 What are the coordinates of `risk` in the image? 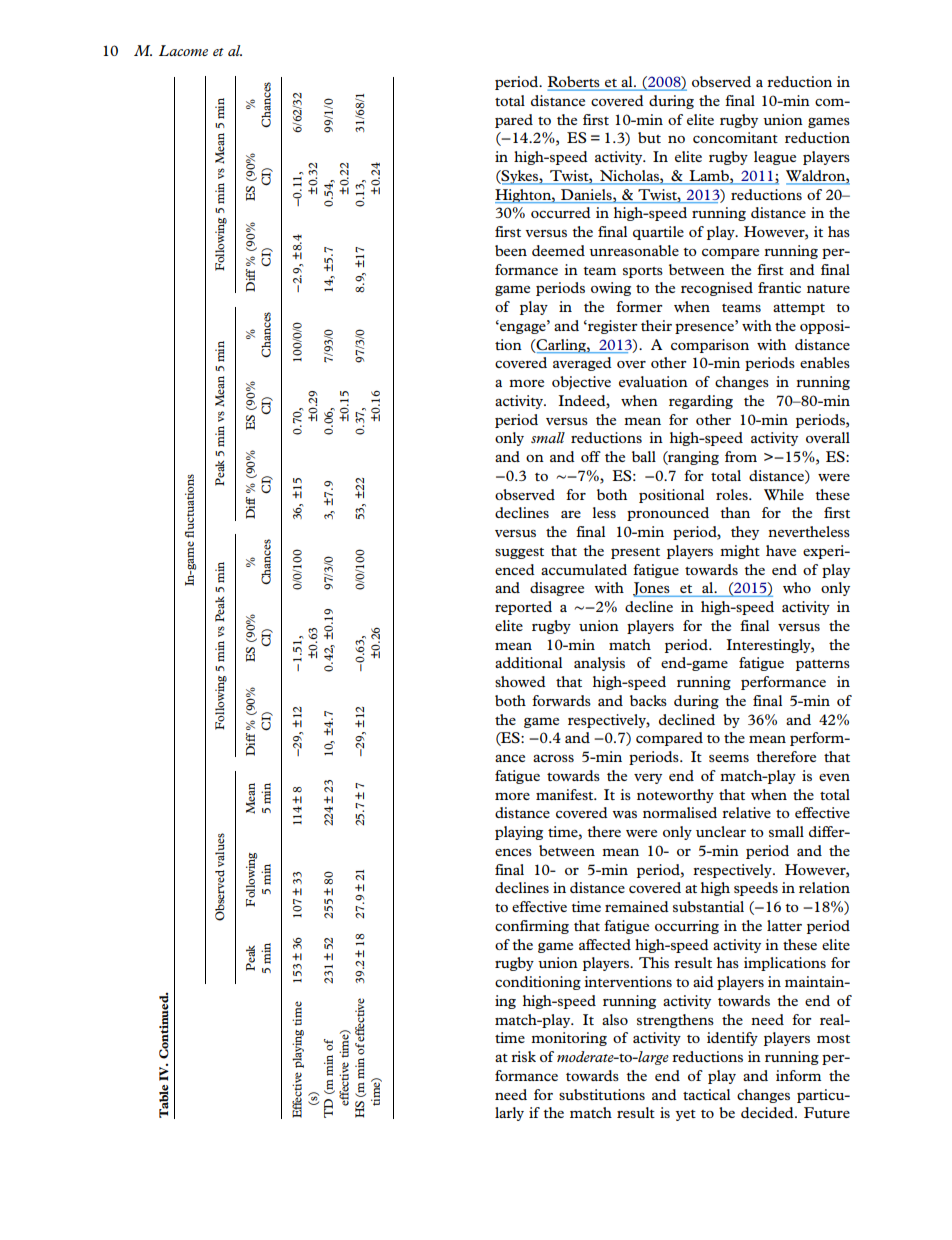 It's located at (523, 1056).
